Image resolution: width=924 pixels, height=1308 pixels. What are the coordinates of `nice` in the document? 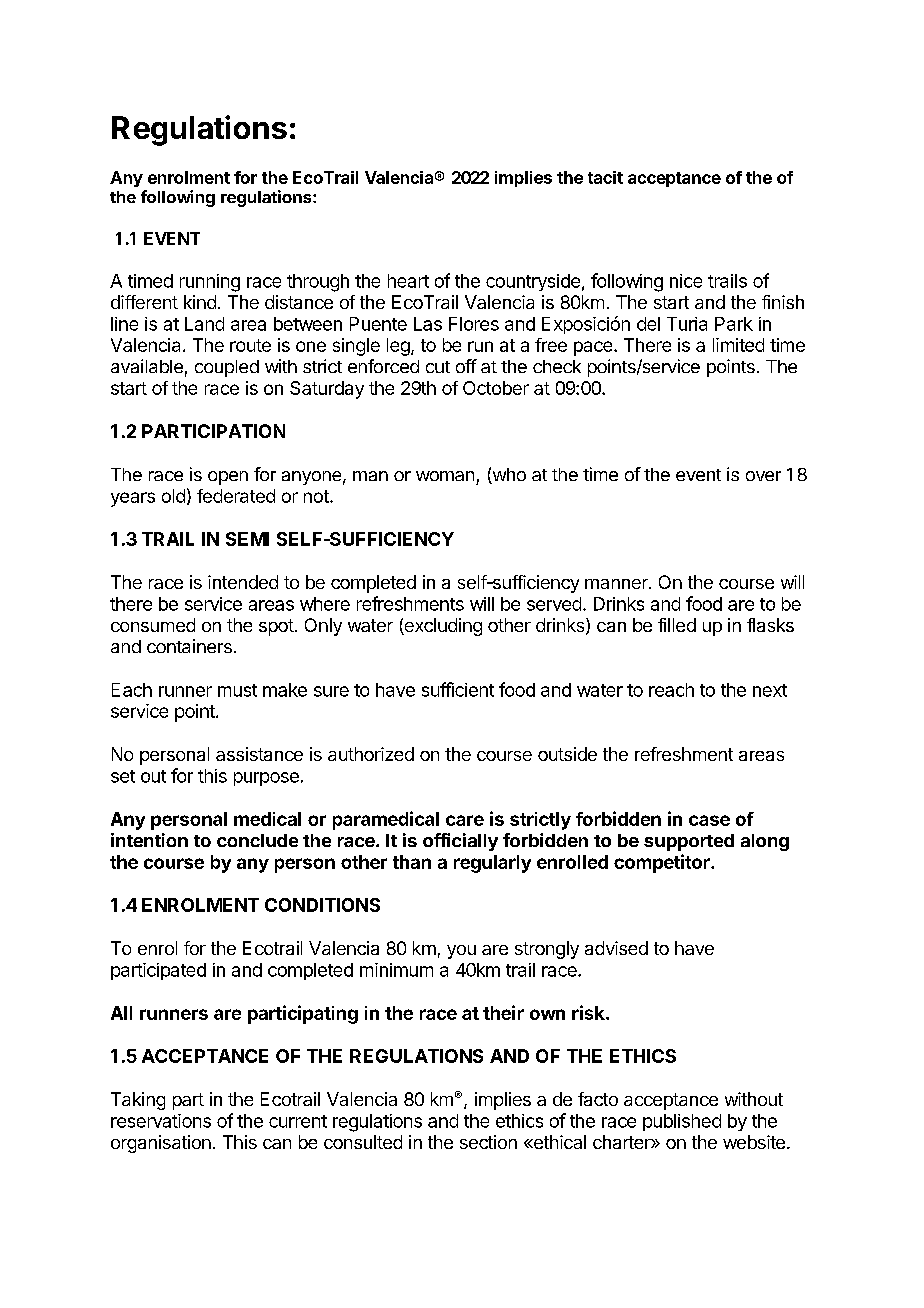 It's located at (686, 281).
